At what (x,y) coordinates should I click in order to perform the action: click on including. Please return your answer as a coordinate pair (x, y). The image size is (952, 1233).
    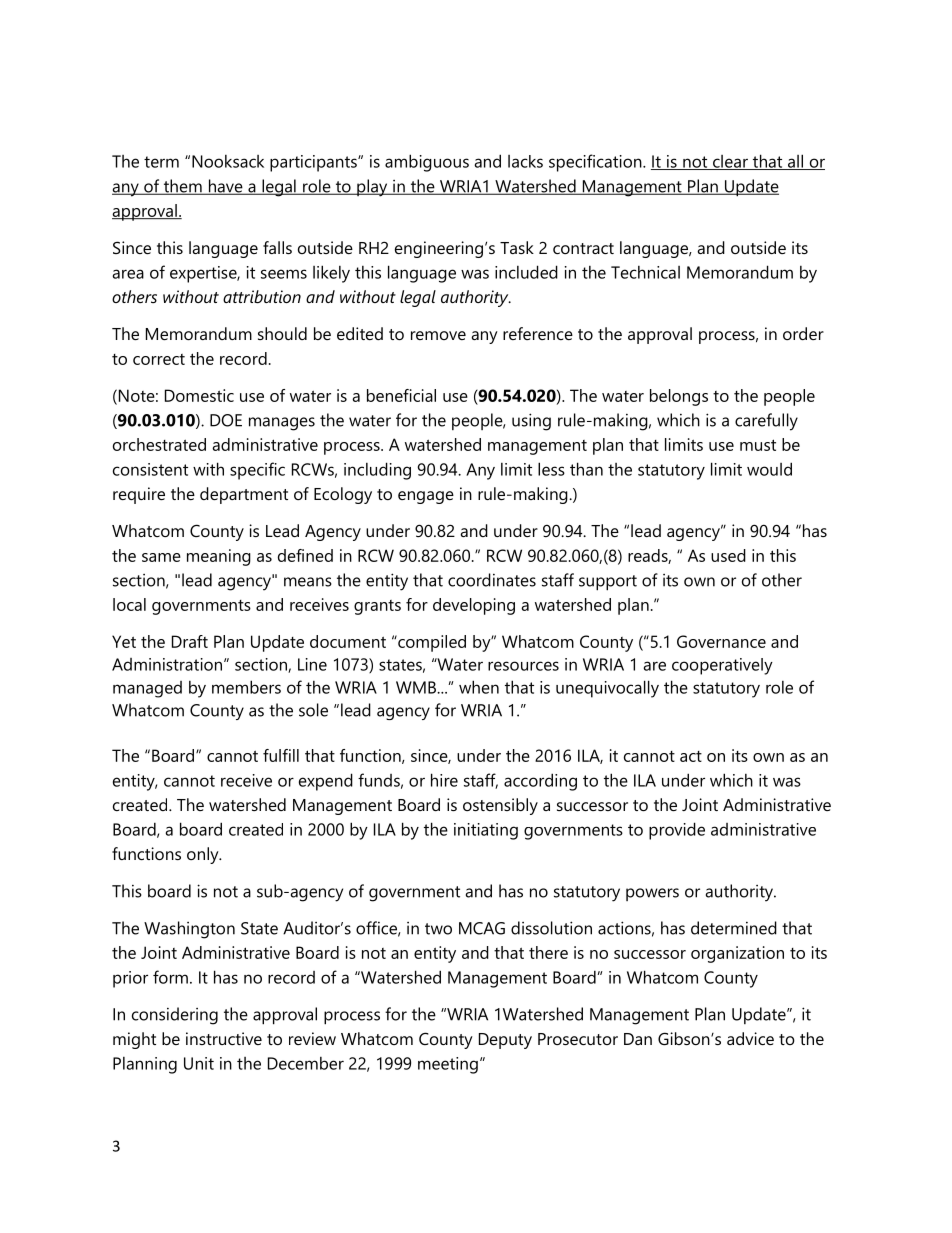
    Looking at the image, I should click on (377, 471).
